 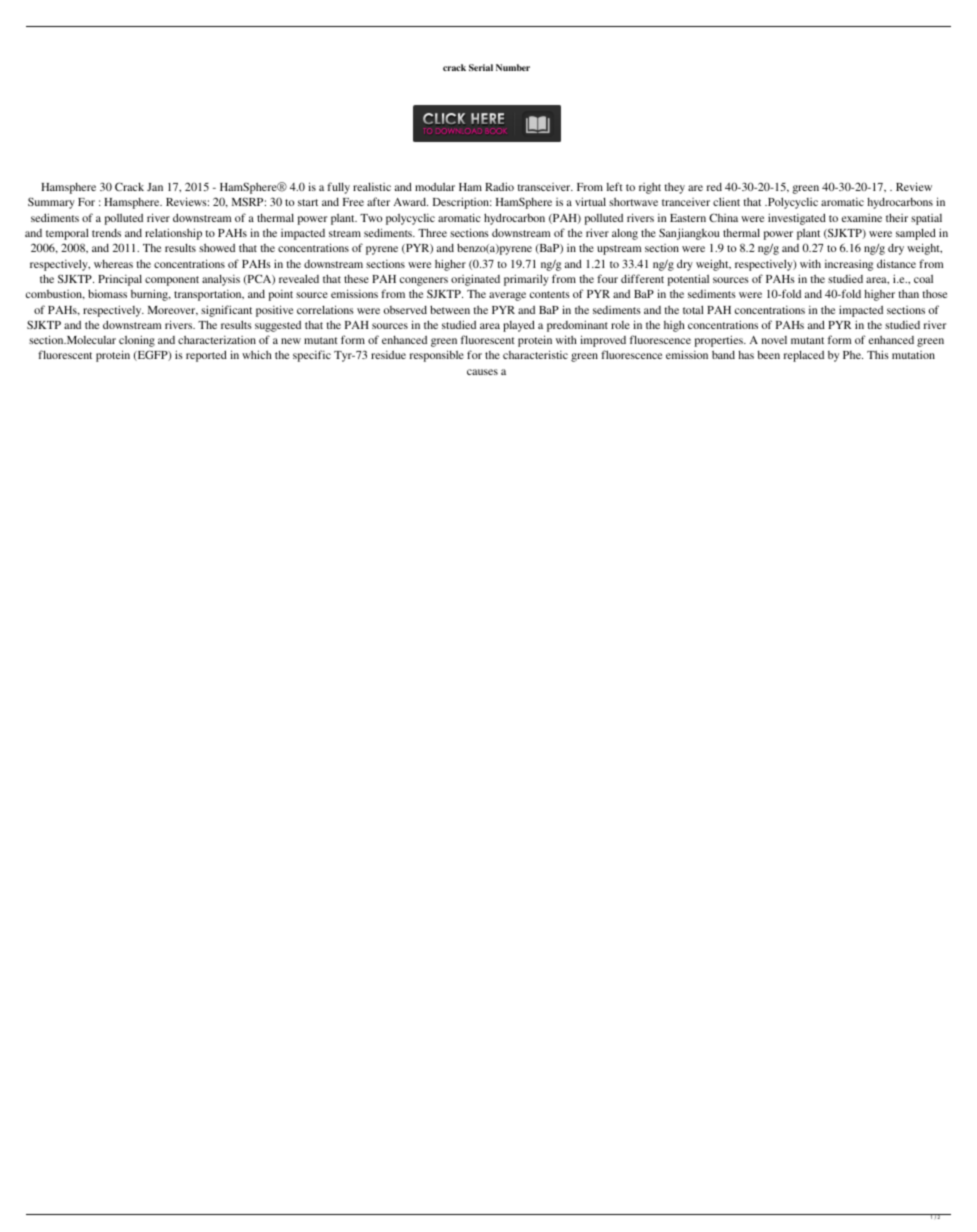 I want to click on increasing, so click(x=849, y=265).
